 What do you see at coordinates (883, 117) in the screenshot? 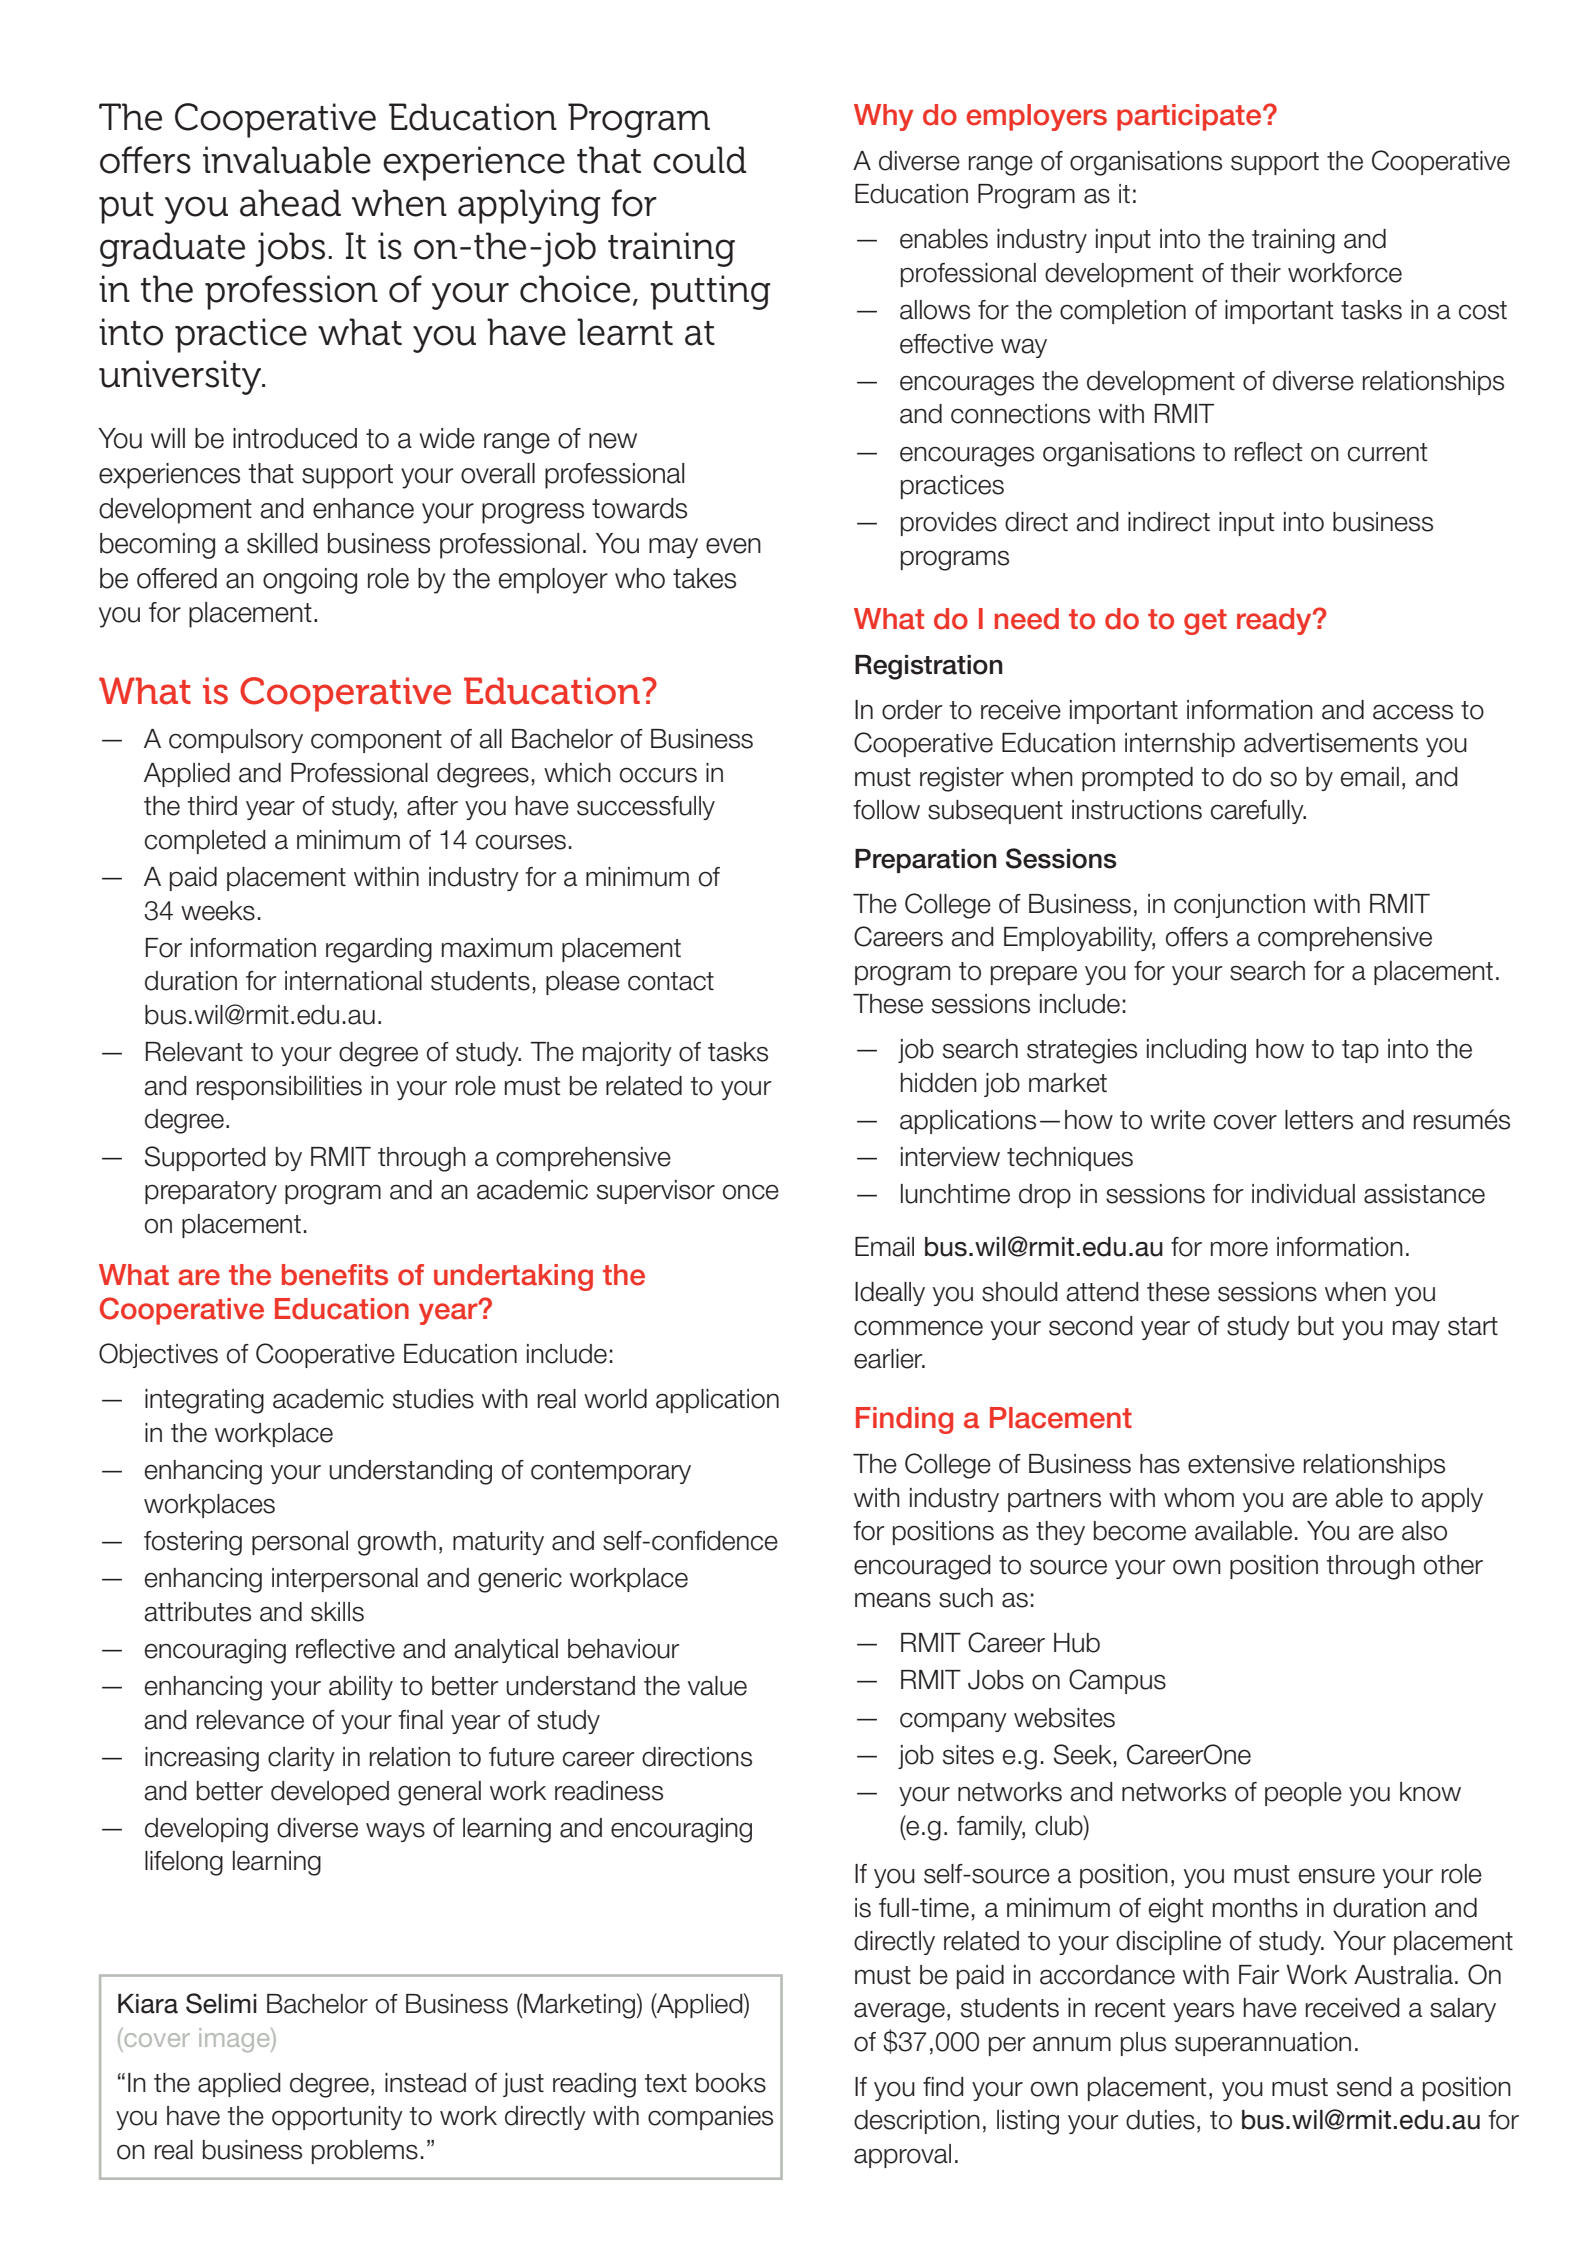
I see `Why` at bounding box center [883, 117].
